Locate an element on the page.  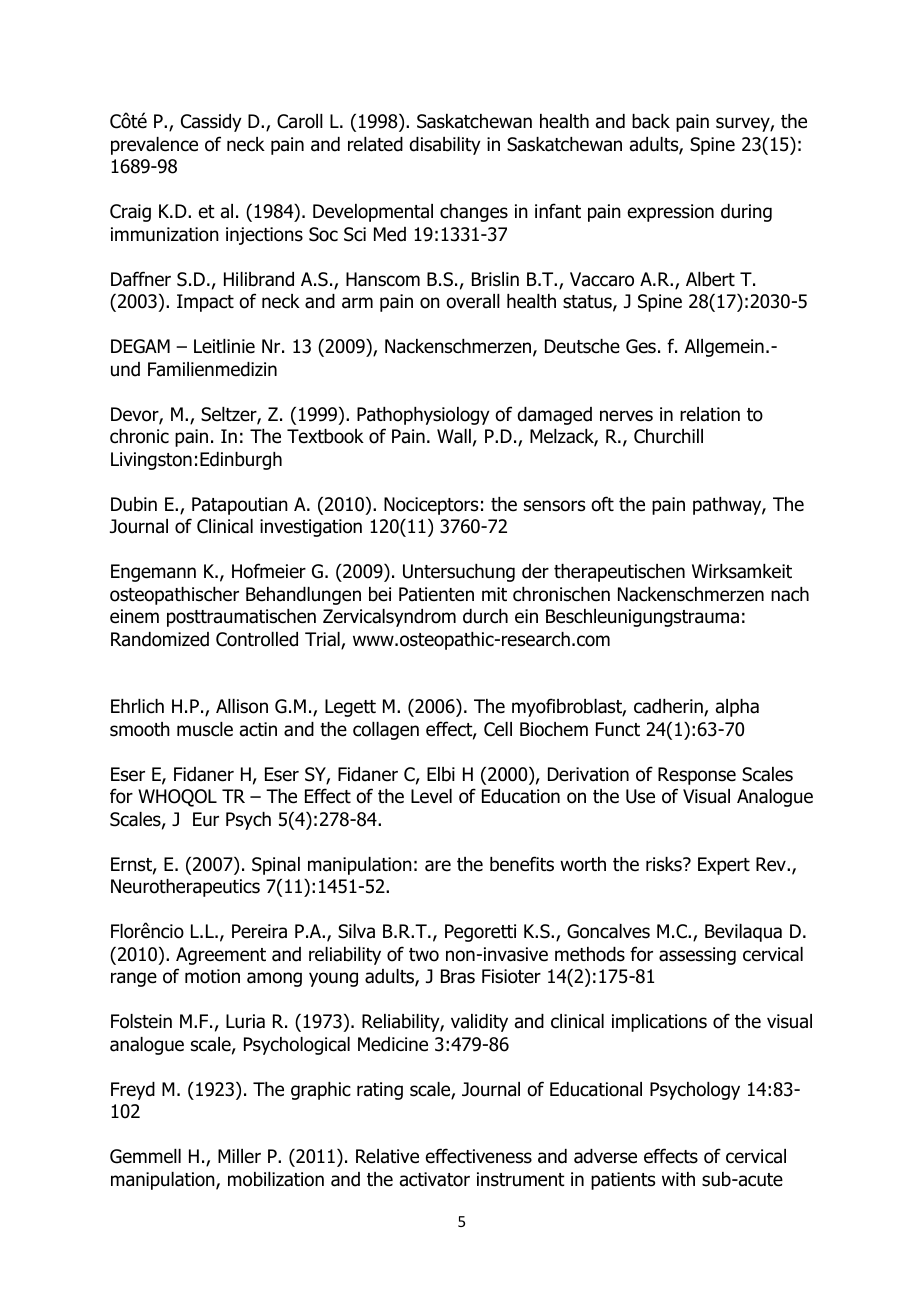
durch is located at coordinates (485, 616).
